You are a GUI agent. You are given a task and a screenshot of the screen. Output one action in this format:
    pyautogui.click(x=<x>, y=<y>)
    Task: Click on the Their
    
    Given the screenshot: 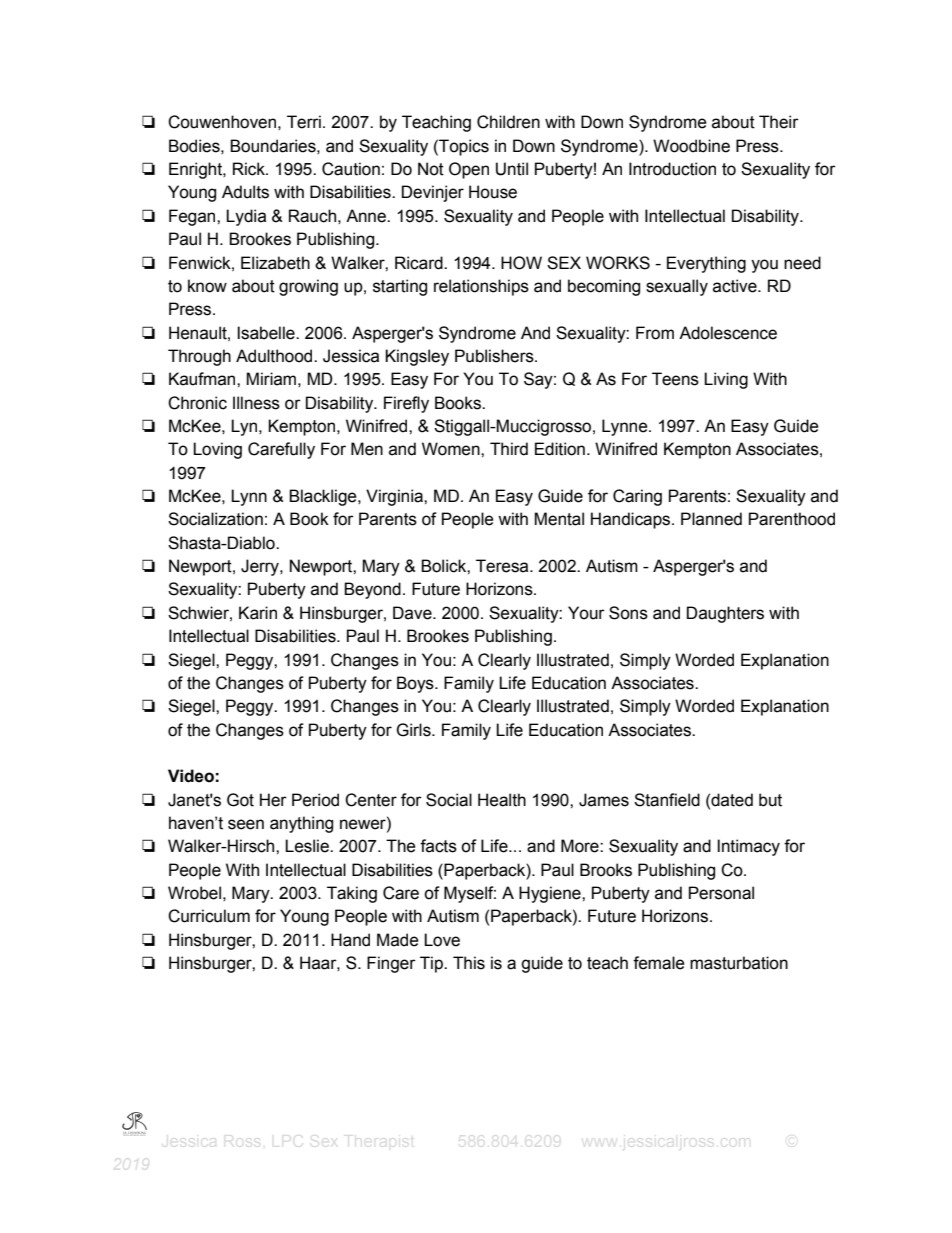 What is the action you would take?
    pyautogui.click(x=779, y=122)
